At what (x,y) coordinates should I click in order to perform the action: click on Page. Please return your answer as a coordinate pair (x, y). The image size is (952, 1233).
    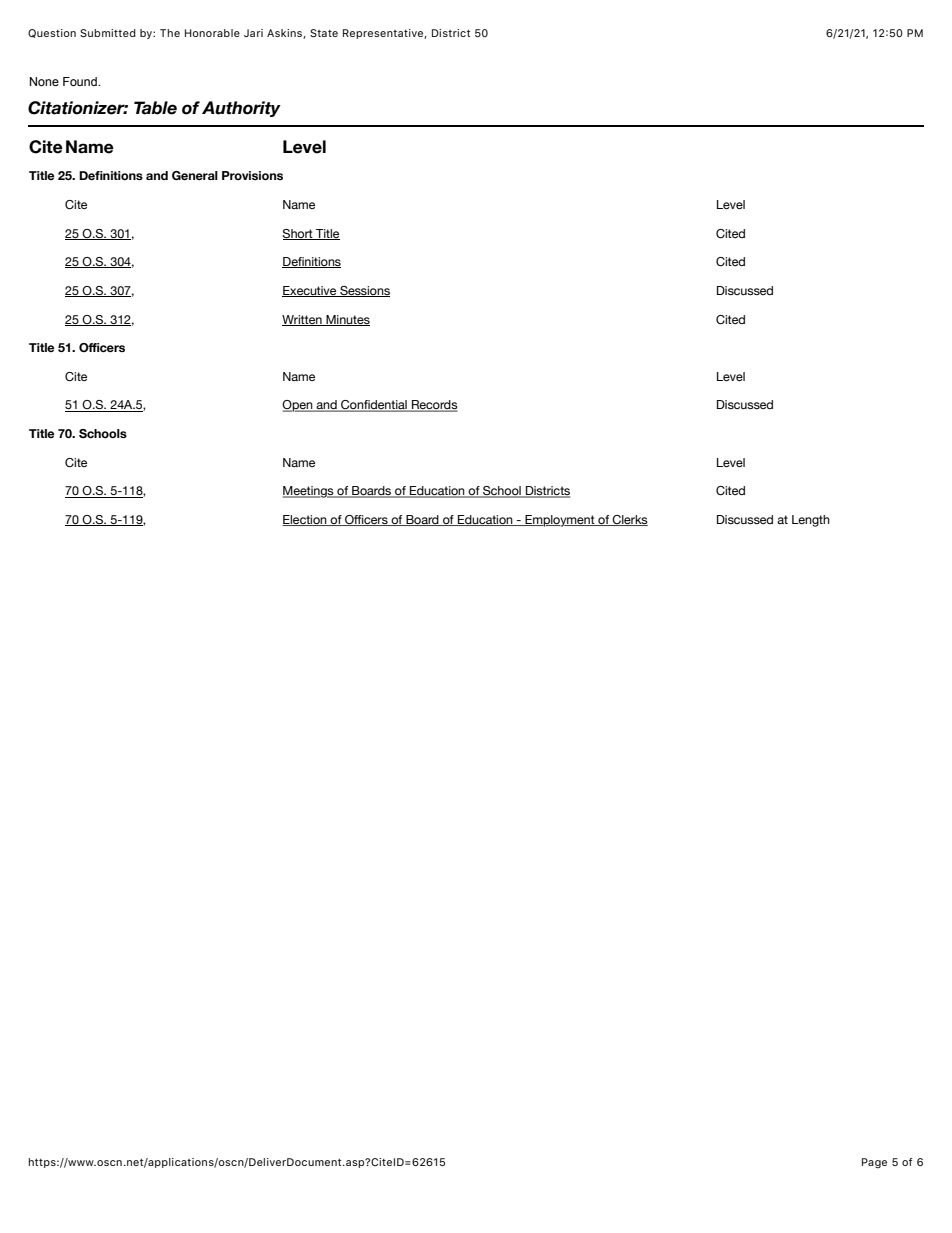
    Looking at the image, I should click on (874, 1163).
